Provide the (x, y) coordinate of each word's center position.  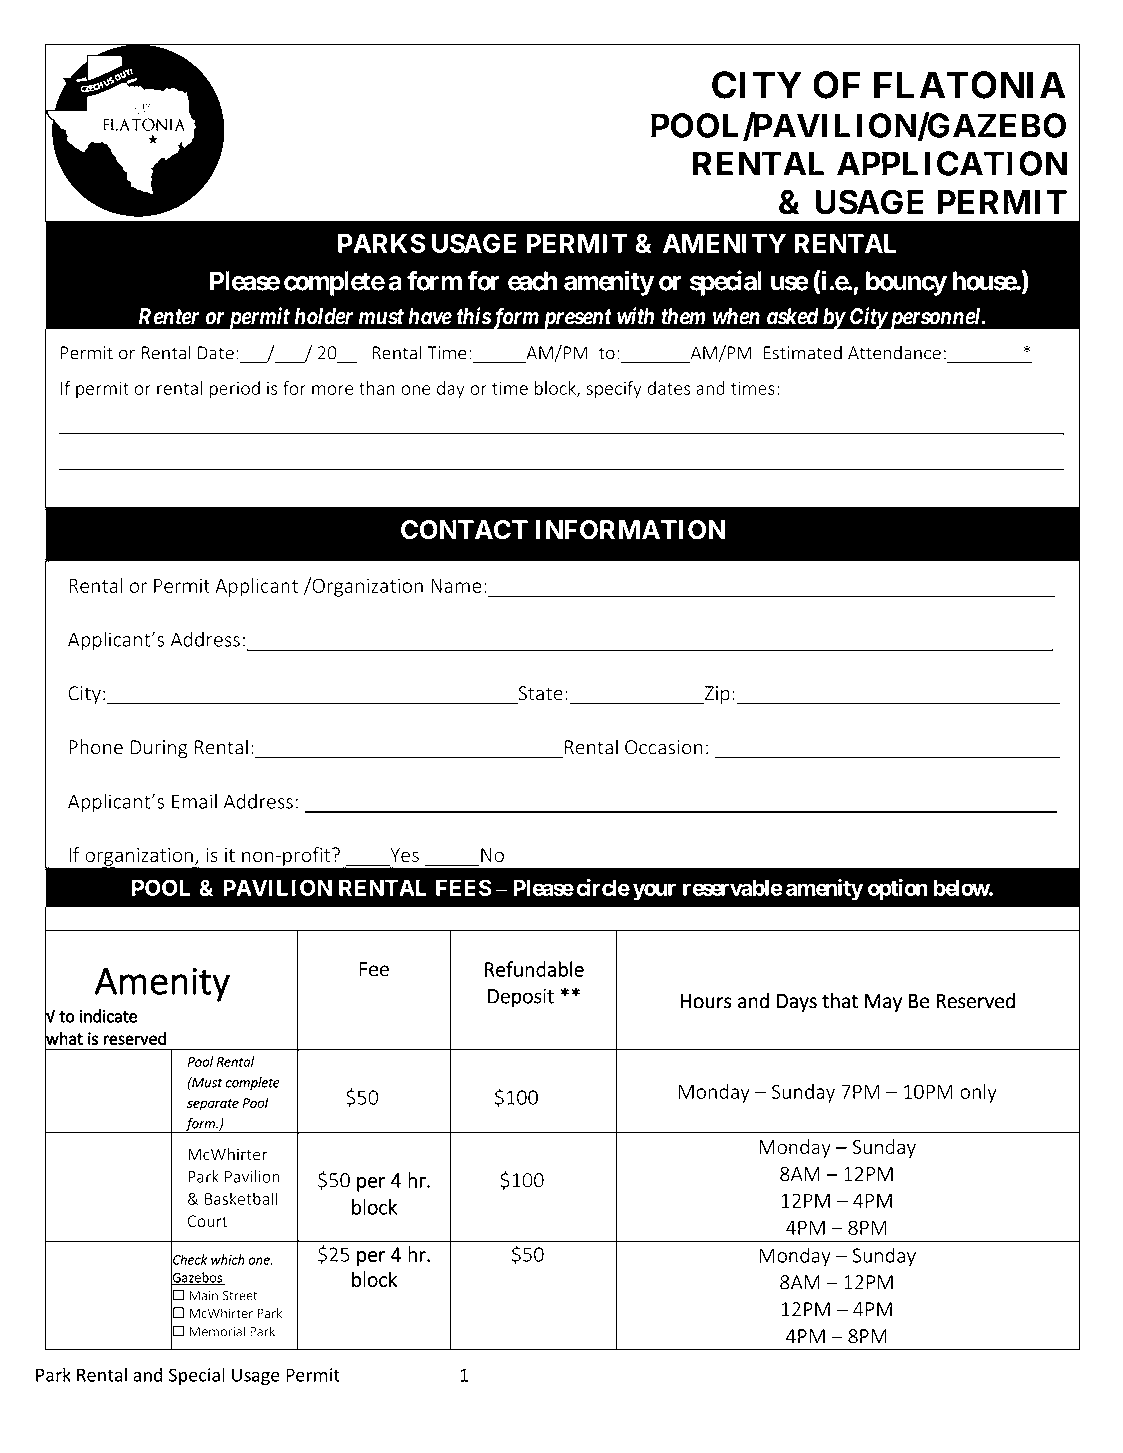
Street (240, 1295)
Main (203, 1296)
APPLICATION (952, 163)
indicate (108, 1016)
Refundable (534, 969)
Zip (716, 695)
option (898, 890)
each (533, 281)
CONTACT (464, 530)
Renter (169, 316)
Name (456, 586)
